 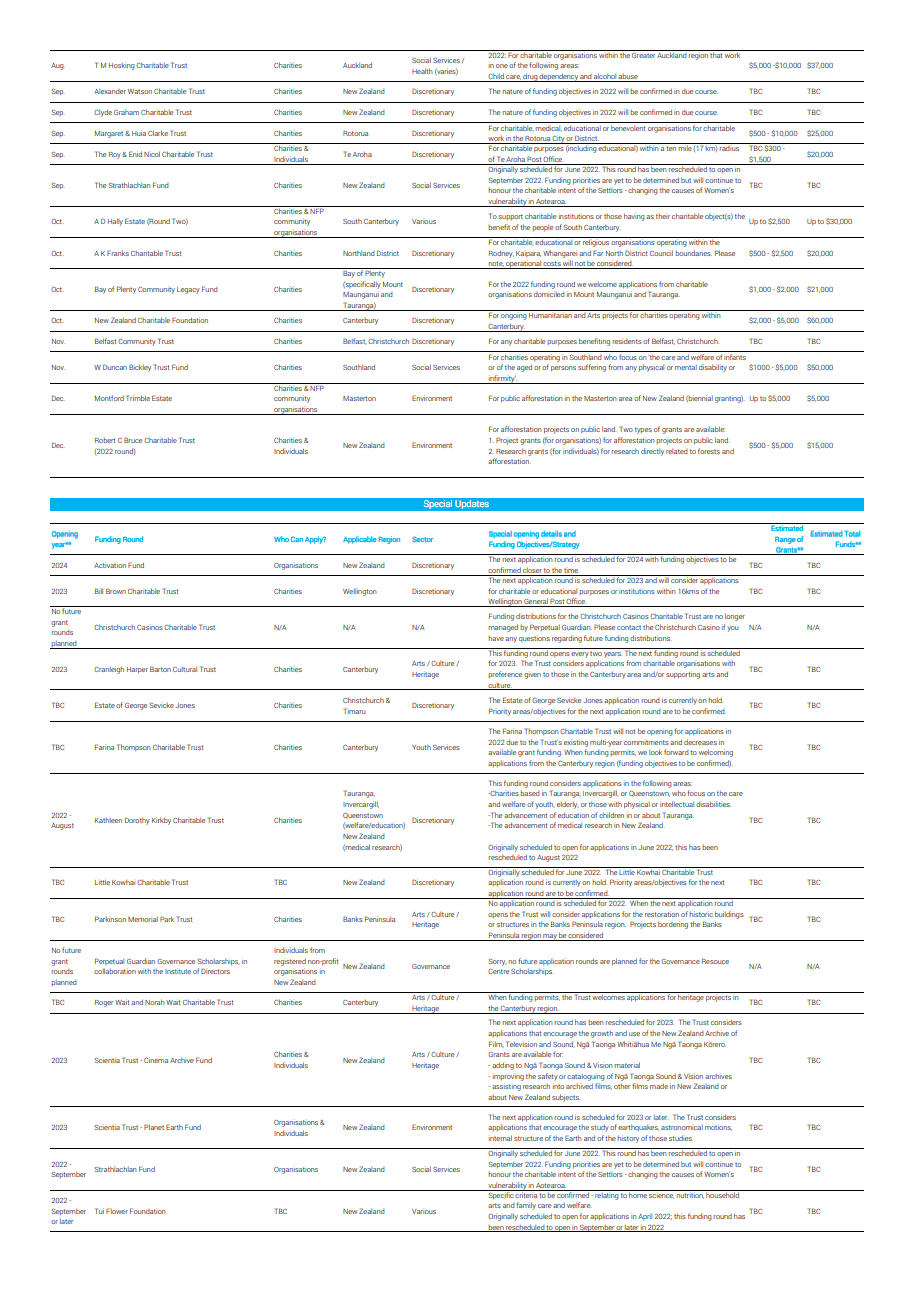 What do you see at coordinates (140, 91) in the page?
I see `Watson` at bounding box center [140, 91].
